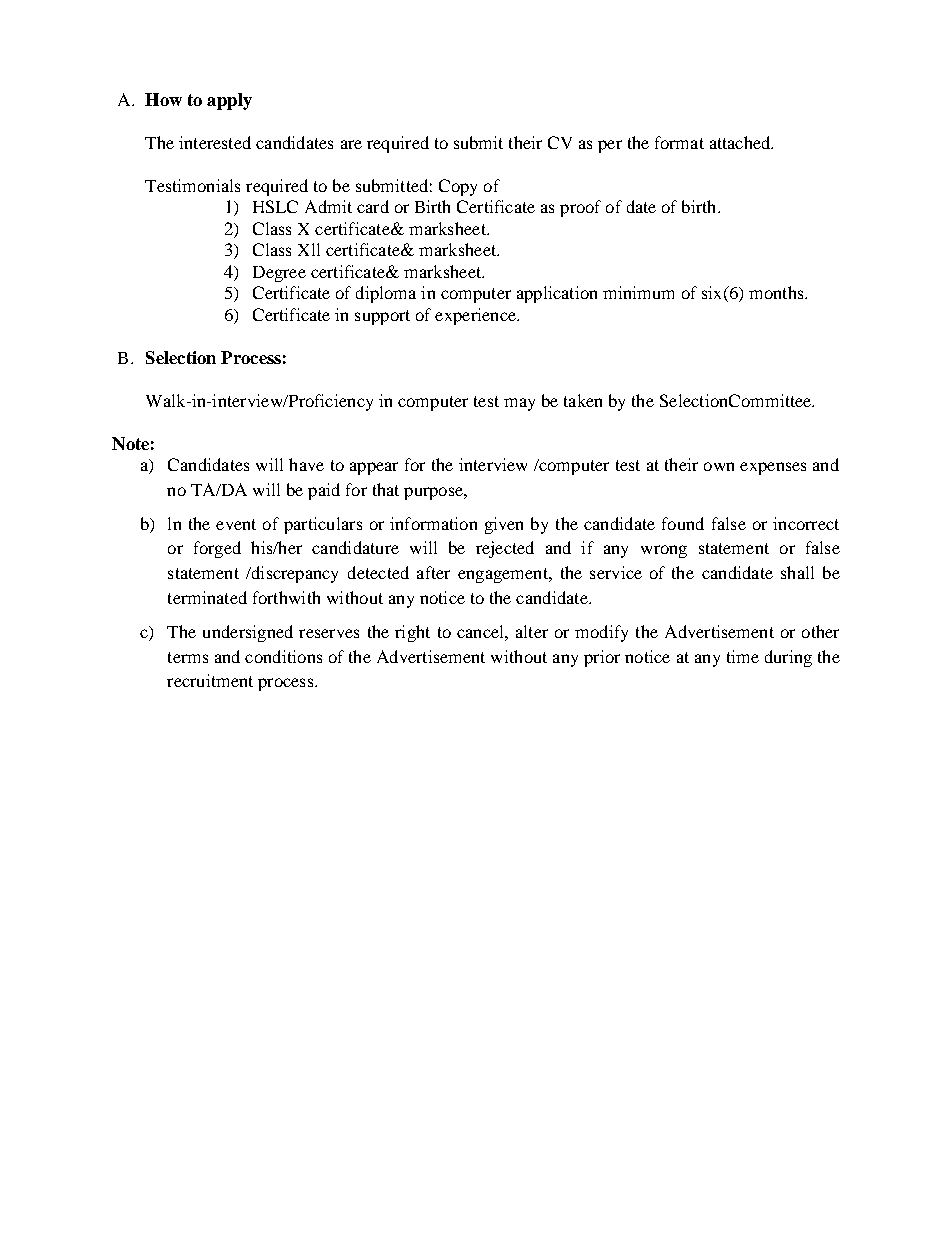 The image size is (952, 1233). What do you see at coordinates (351, 144) in the screenshot?
I see `are` at bounding box center [351, 144].
